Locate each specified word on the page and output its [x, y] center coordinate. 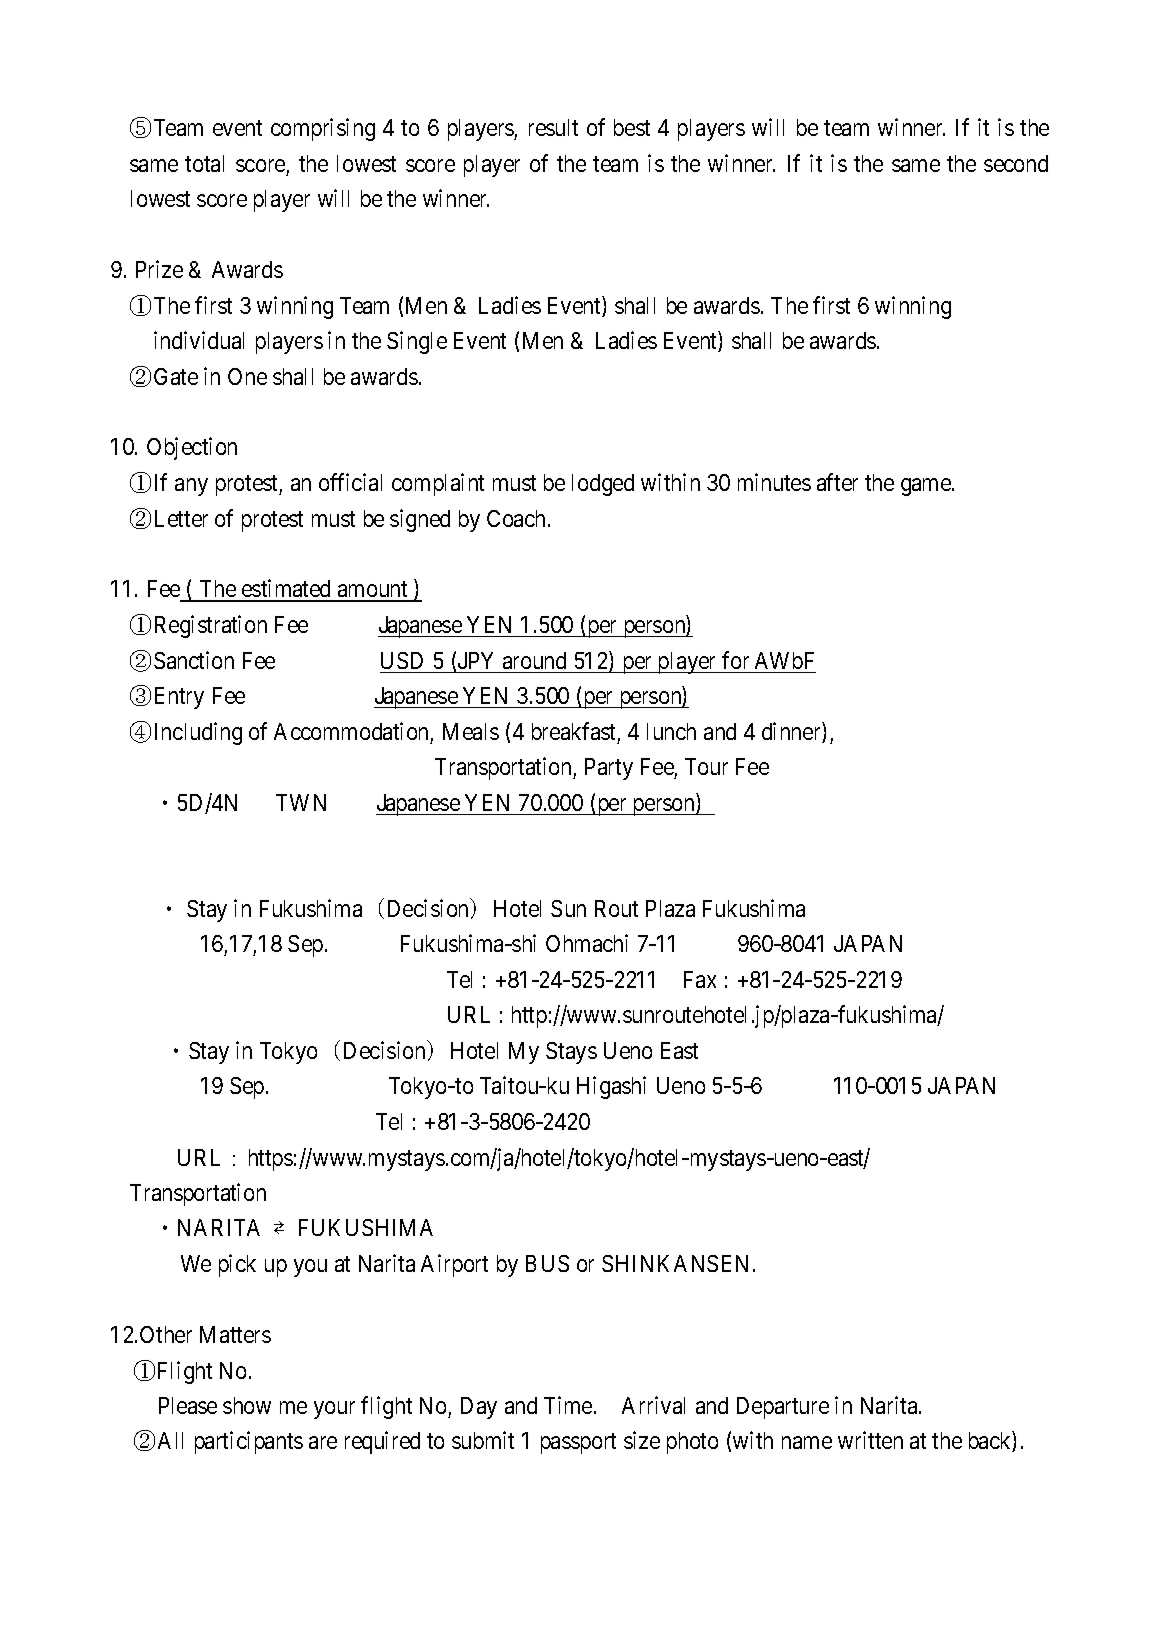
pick [237, 1265]
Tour [706, 766]
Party [609, 769]
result [553, 127]
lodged [603, 485]
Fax [700, 979]
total [204, 163]
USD [402, 660]
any [191, 487]
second [1016, 163]
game [927, 487]
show [247, 1405]
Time [568, 1405]
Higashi [611, 1087]
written [870, 1440]
